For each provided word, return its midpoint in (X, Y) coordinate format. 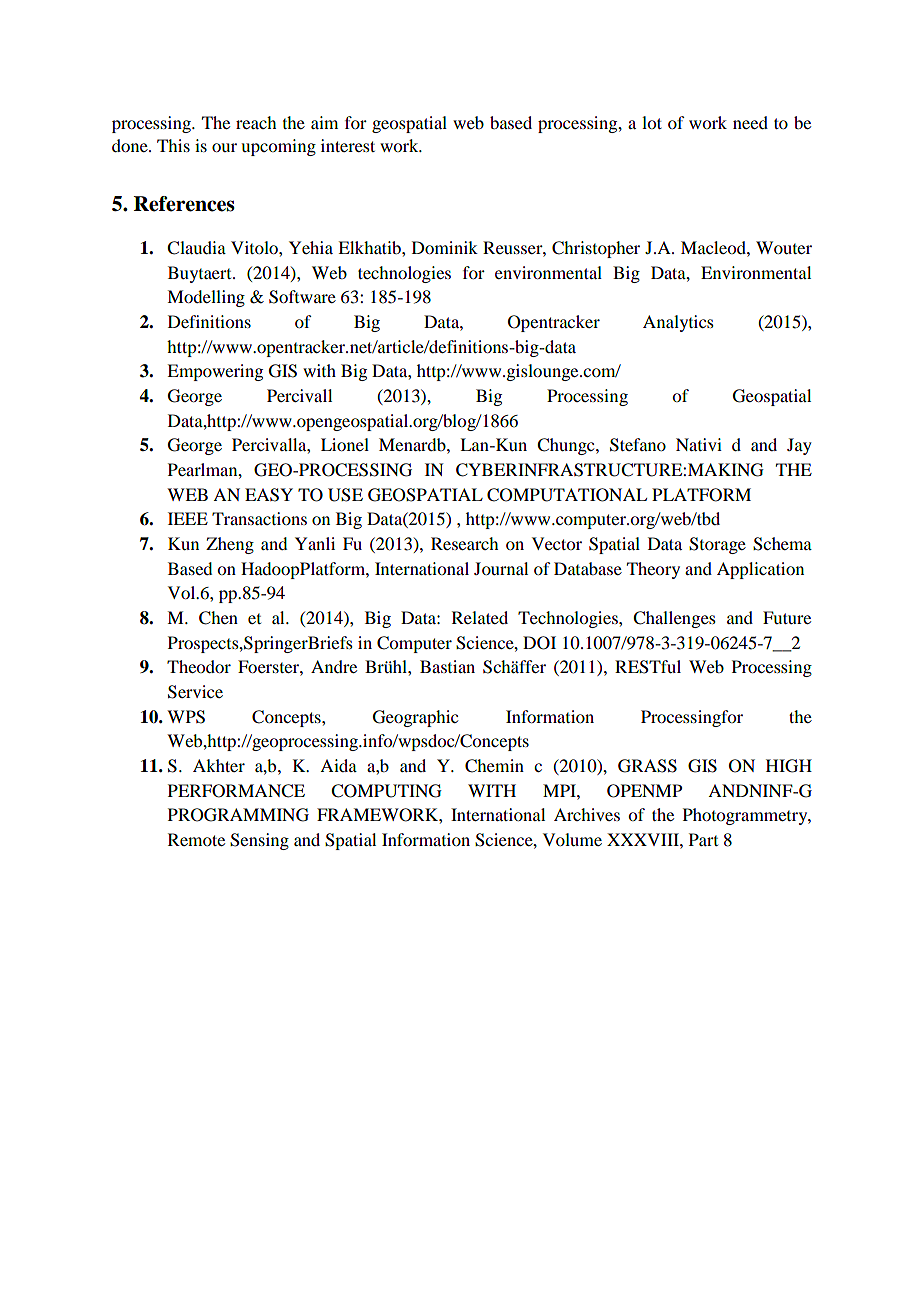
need (750, 122)
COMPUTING (386, 791)
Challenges (674, 619)
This (173, 145)
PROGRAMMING (238, 815)
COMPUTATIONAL (567, 495)
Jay (799, 446)
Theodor (199, 666)
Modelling (206, 298)
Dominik (445, 247)
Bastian (447, 666)
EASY (269, 495)
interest (348, 145)
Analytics (678, 323)
